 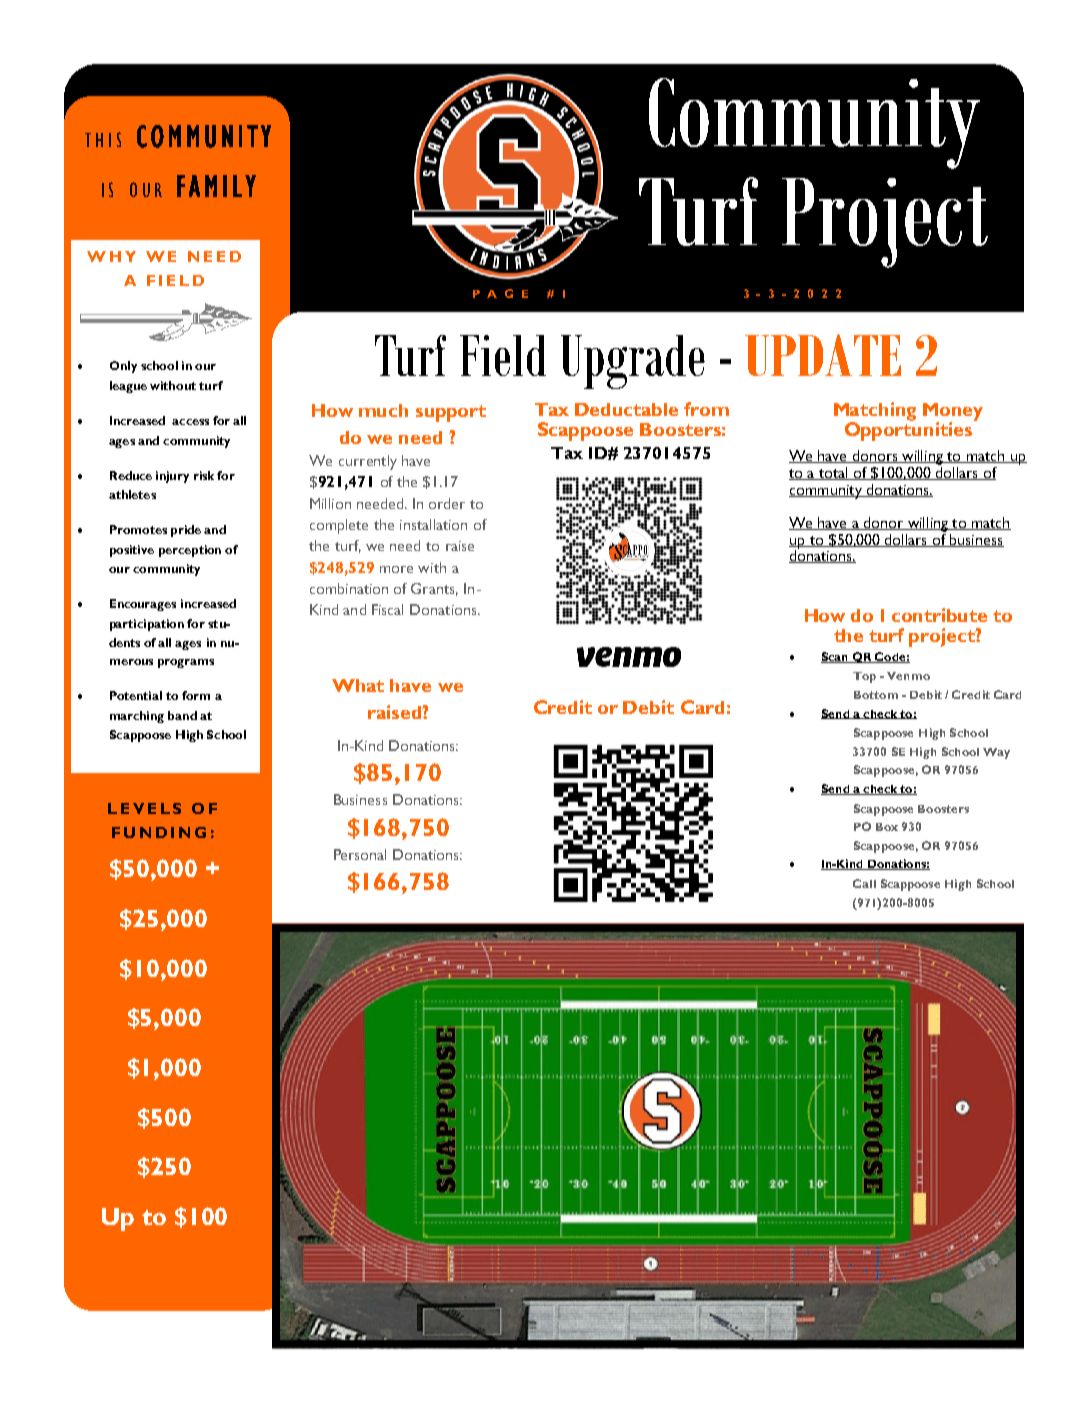 I want to click on Only, so click(x=123, y=367).
